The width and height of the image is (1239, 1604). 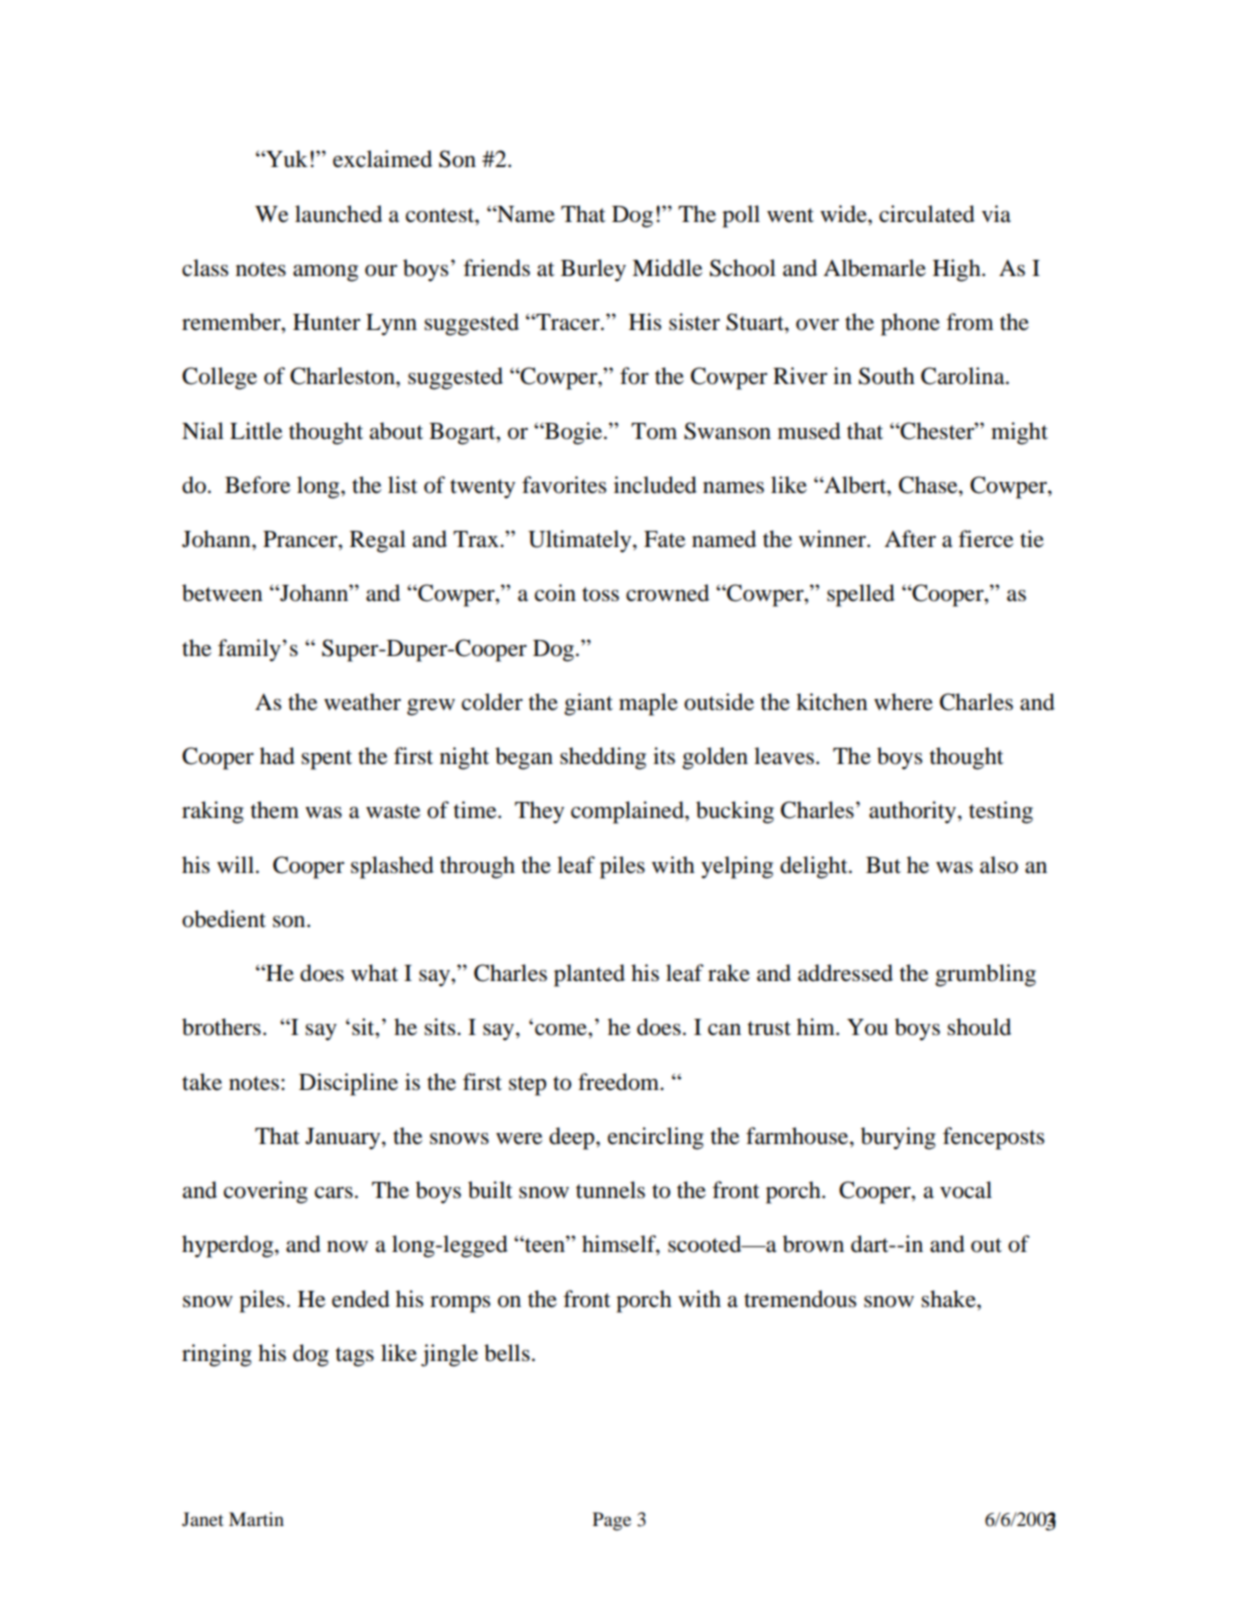 I want to click on complained, so click(x=628, y=812).
